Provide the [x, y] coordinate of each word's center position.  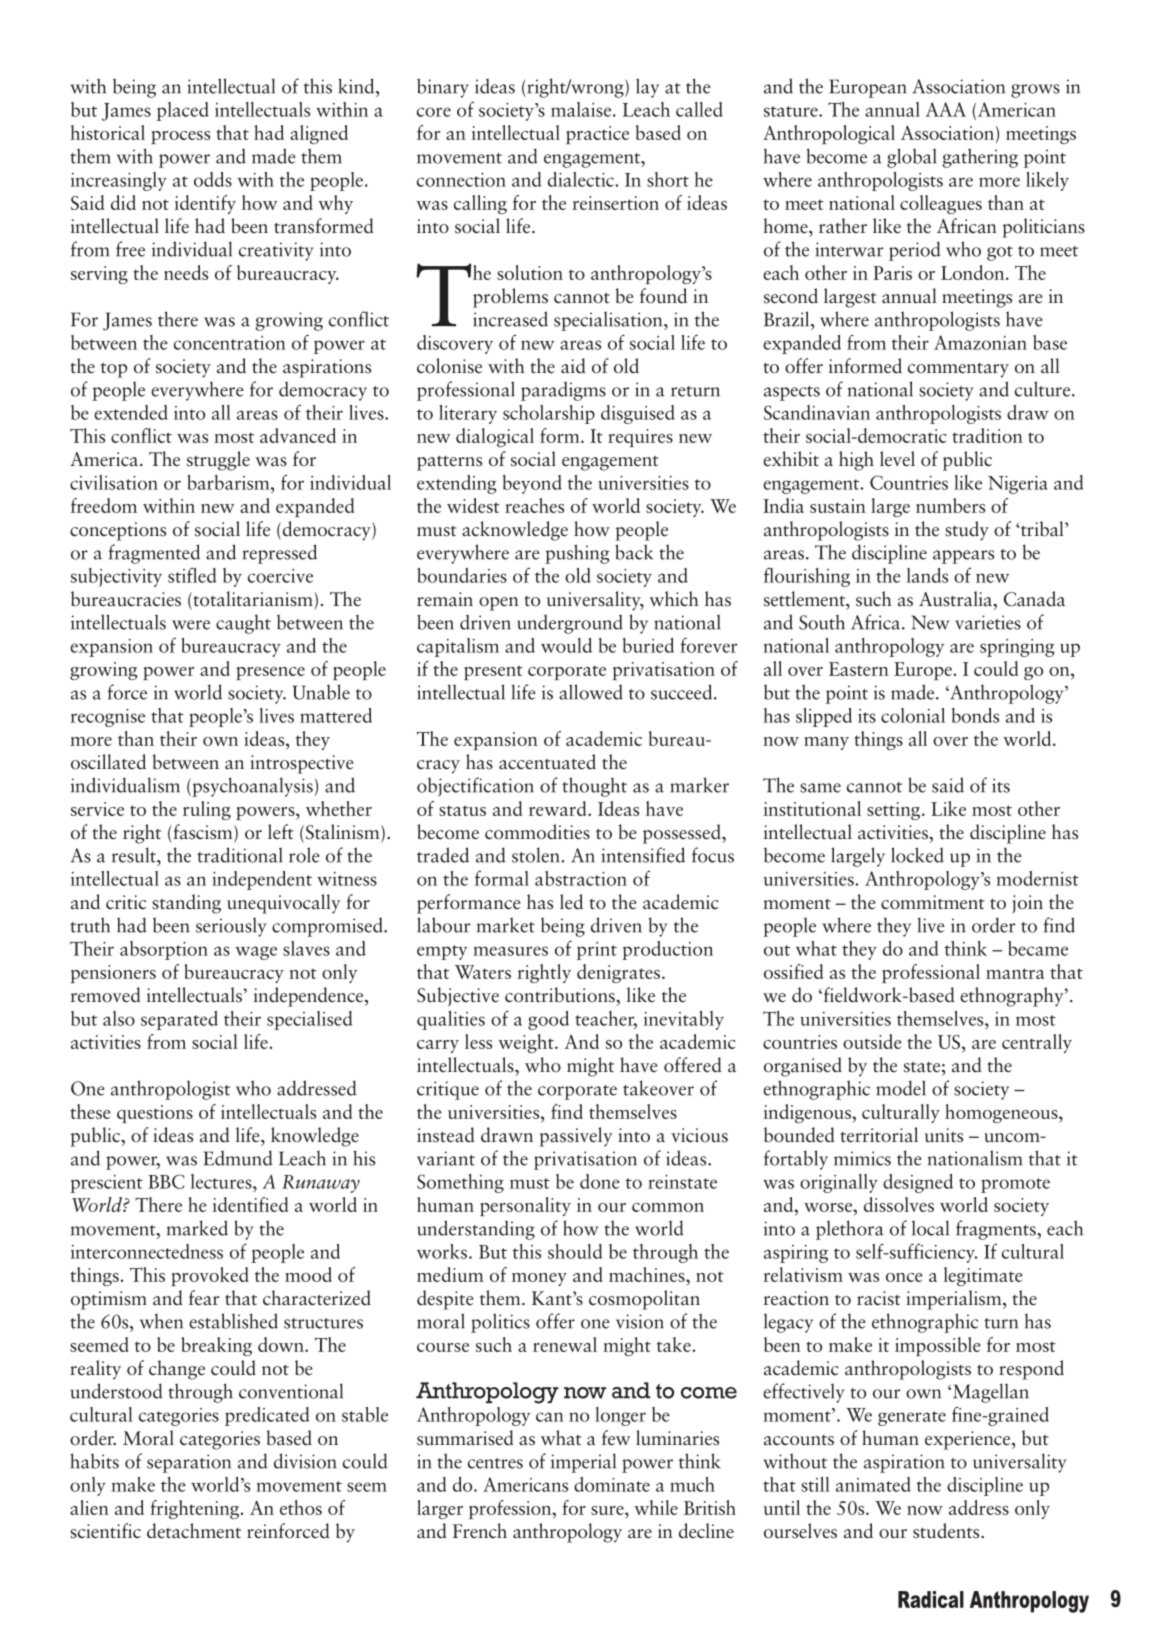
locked [917, 855]
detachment [194, 1531]
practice [597, 135]
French [480, 1531]
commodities [537, 832]
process [180, 137]
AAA [946, 109]
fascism [204, 833]
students [947, 1531]
